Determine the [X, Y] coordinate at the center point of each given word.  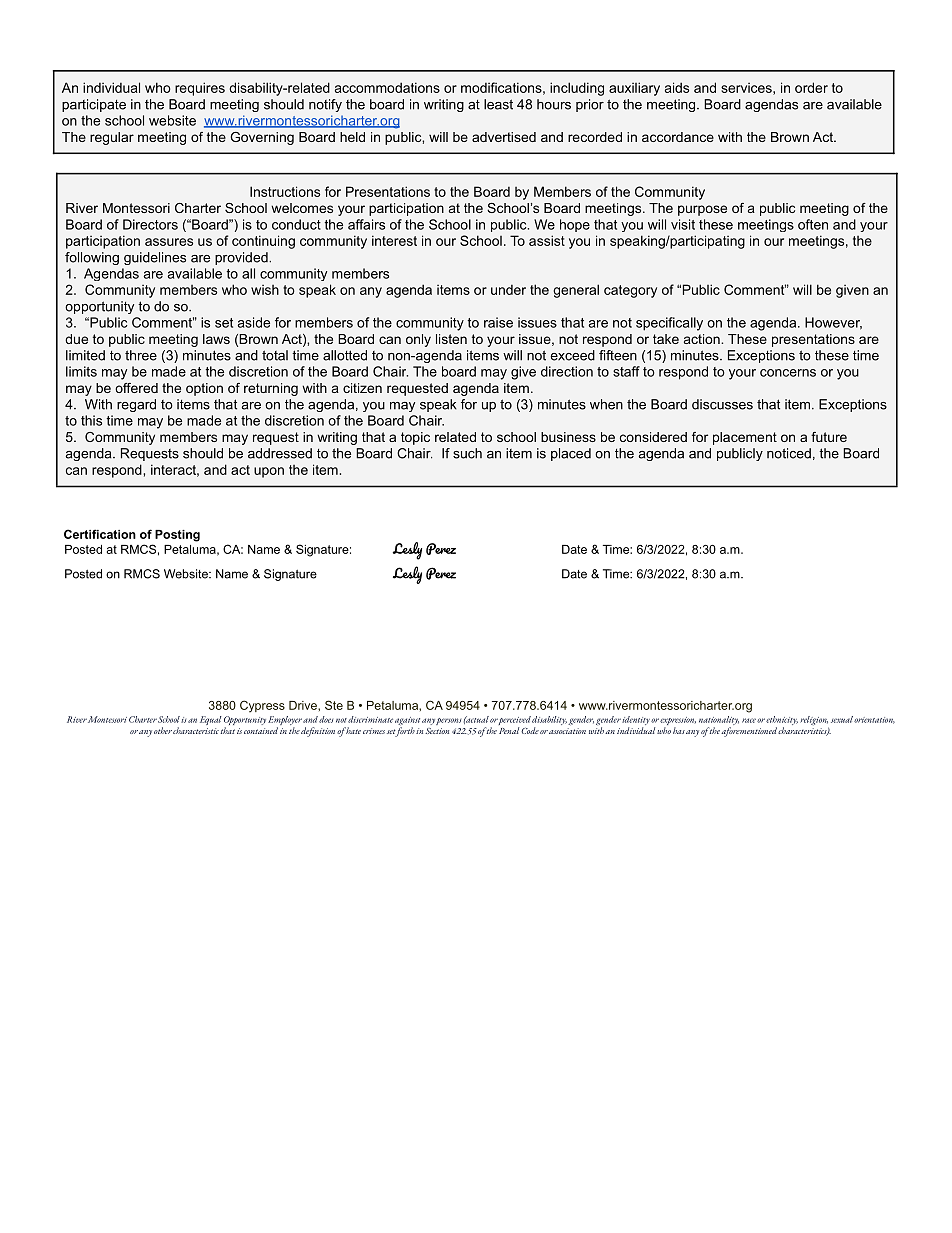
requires [200, 89]
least [498, 104]
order [811, 87]
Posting [177, 536]
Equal [210, 720]
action [703, 339]
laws [216, 339]
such [467, 453]
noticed [789, 453]
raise [498, 322]
